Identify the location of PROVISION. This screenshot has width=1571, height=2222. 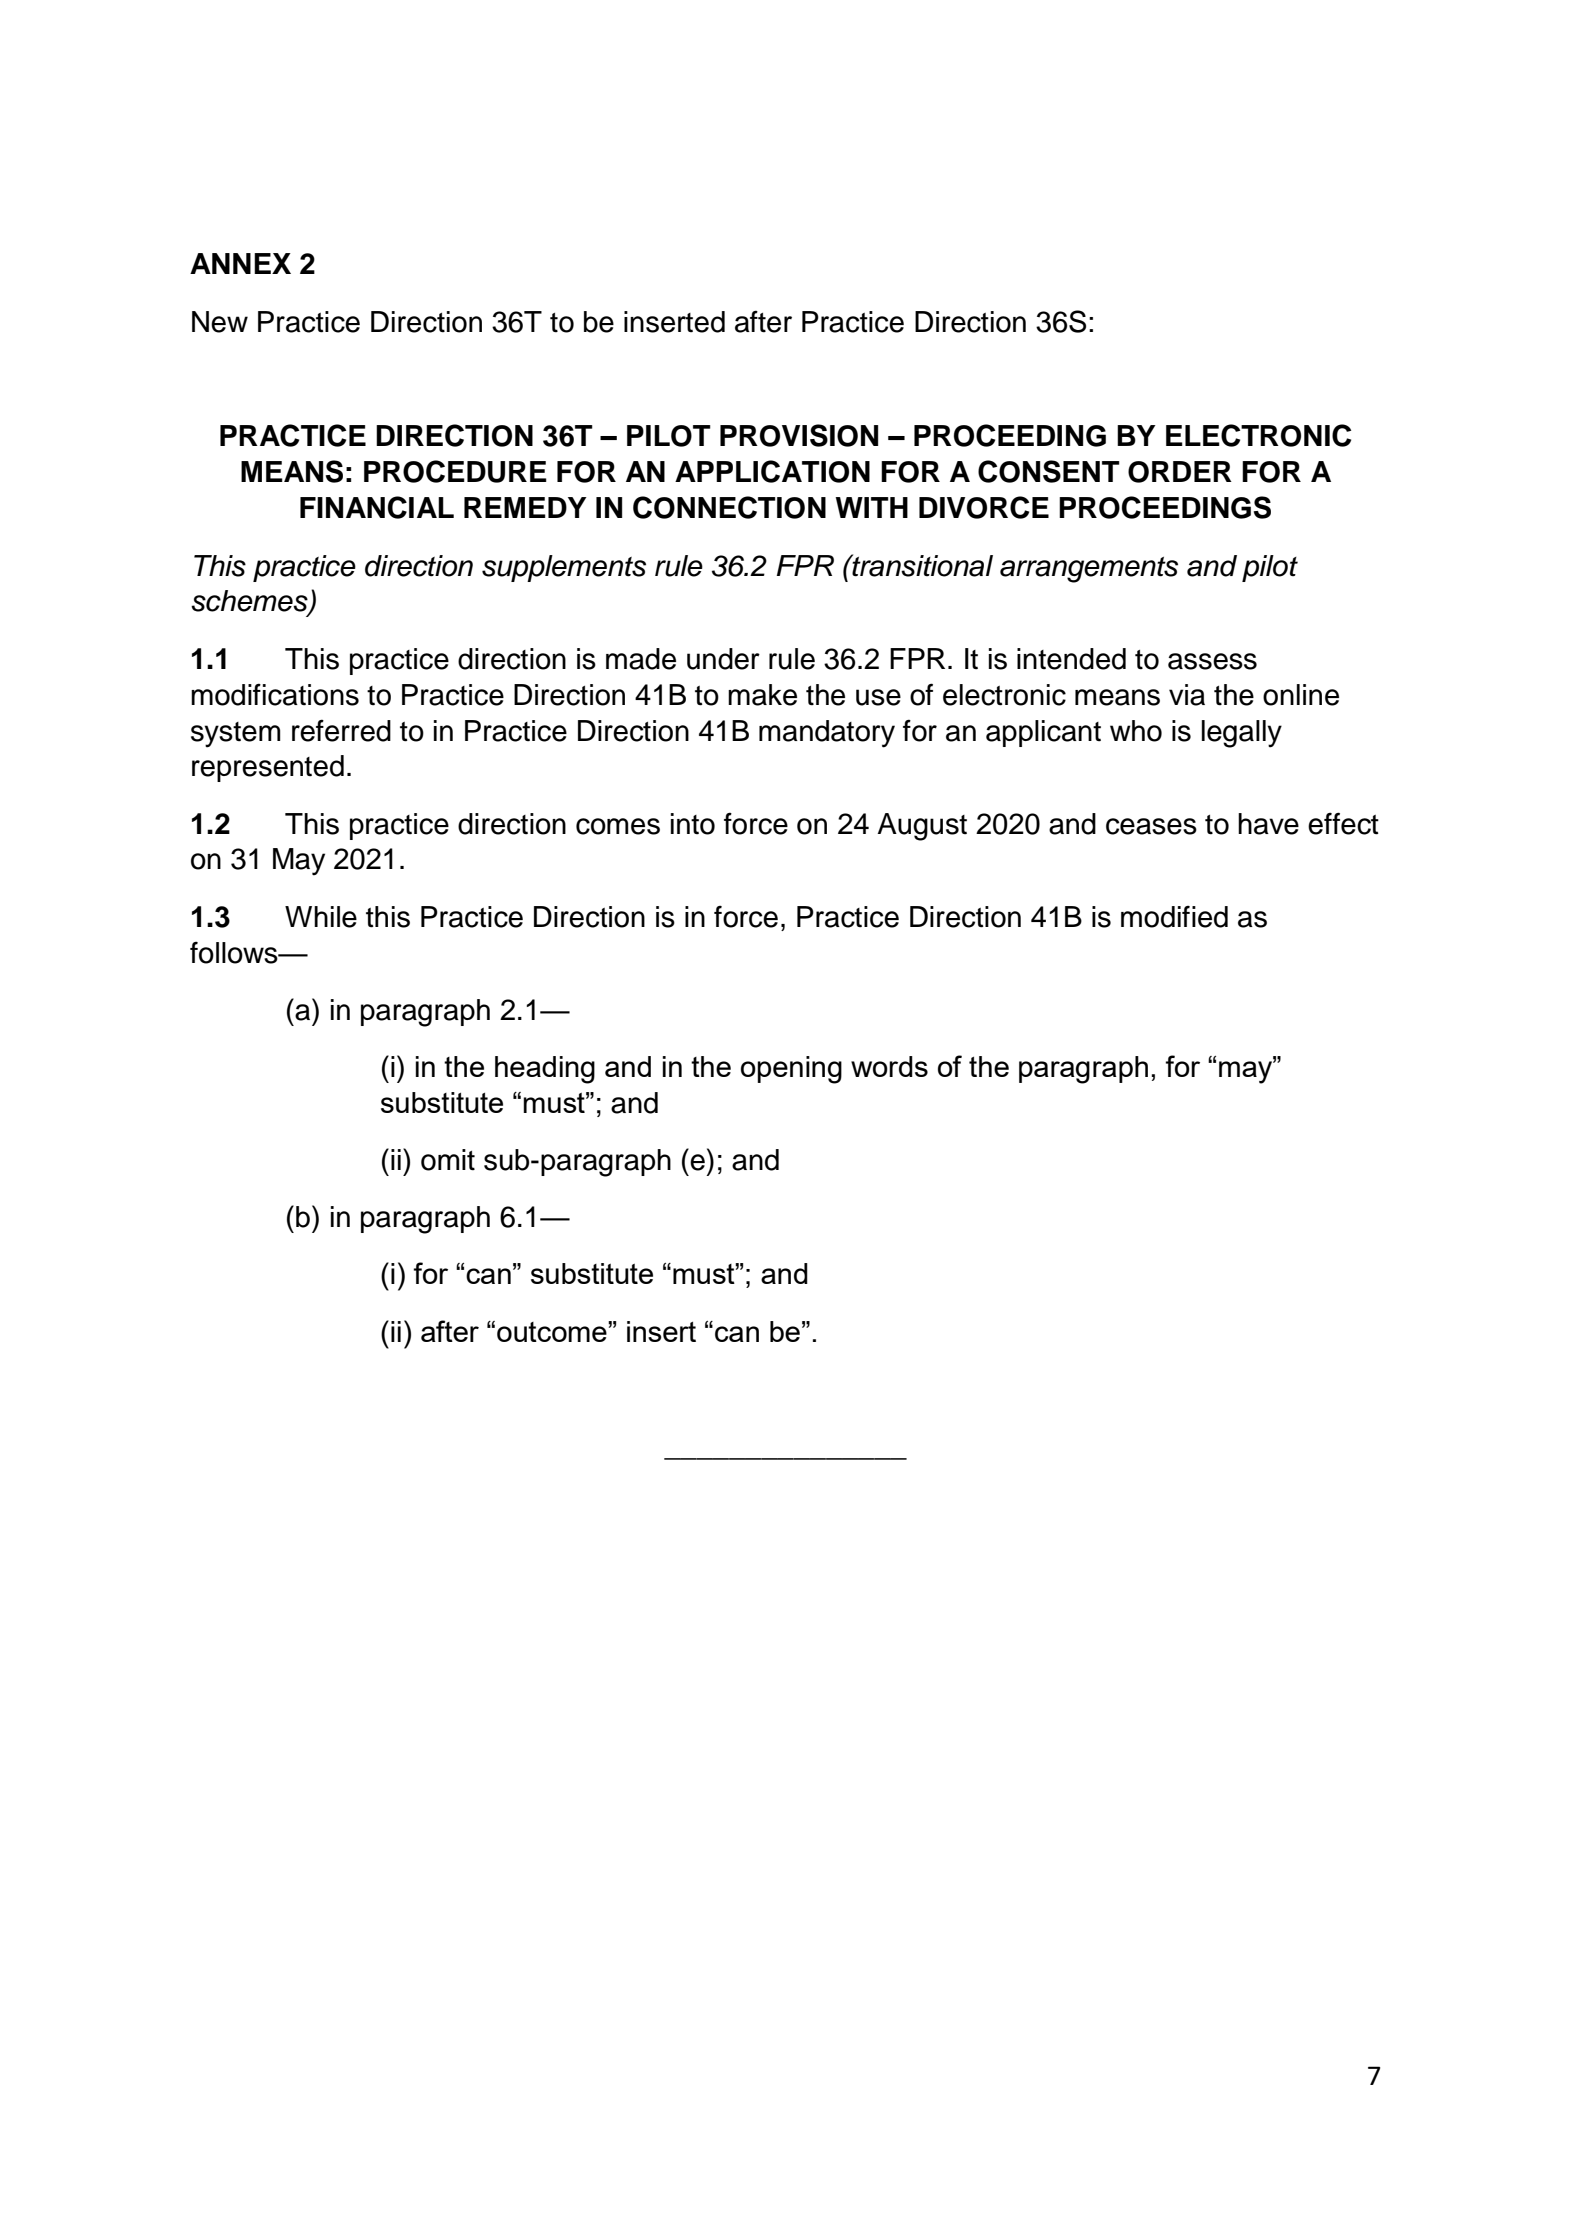
(799, 435).
